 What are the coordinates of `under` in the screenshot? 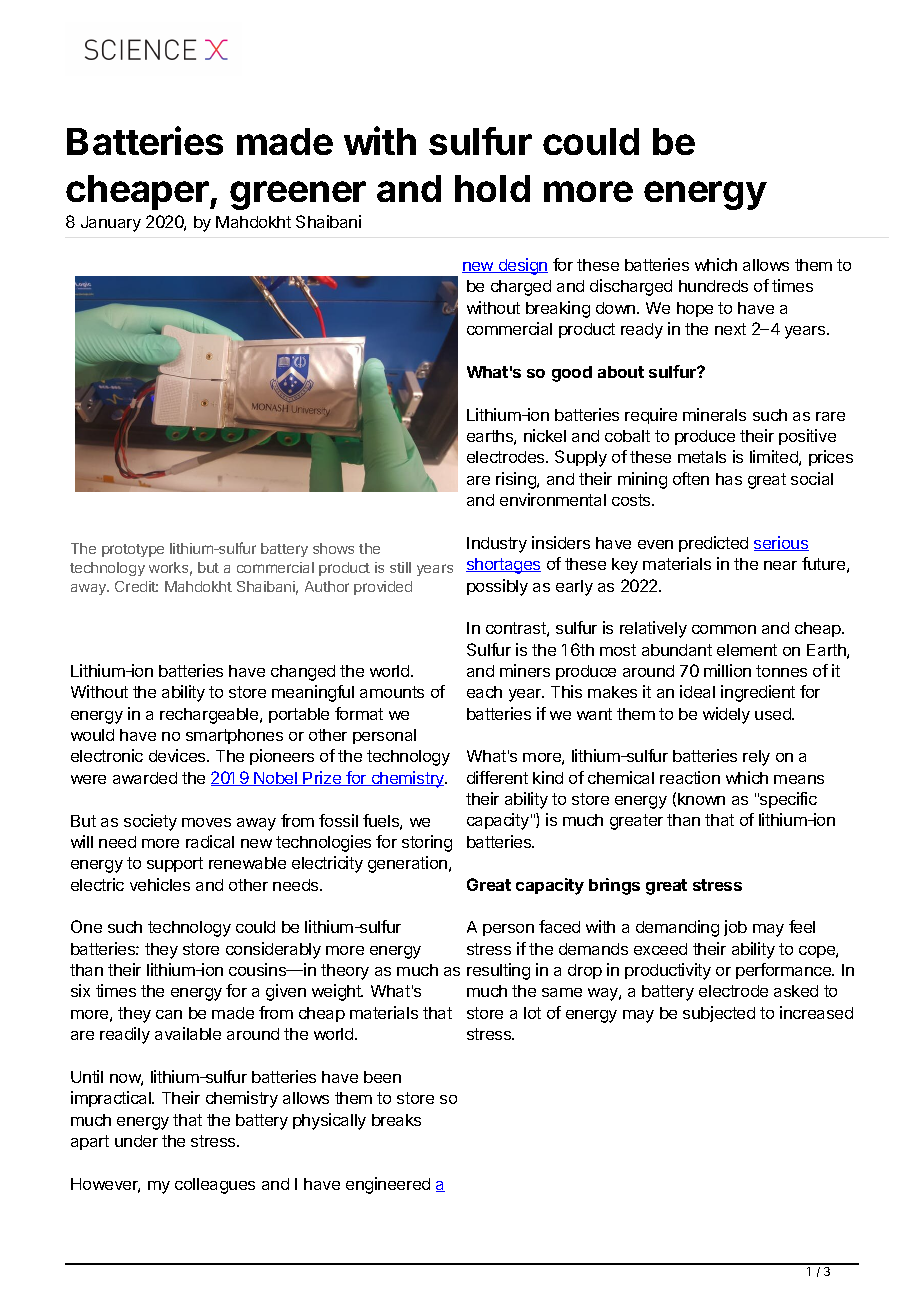 It's located at (136, 1141).
